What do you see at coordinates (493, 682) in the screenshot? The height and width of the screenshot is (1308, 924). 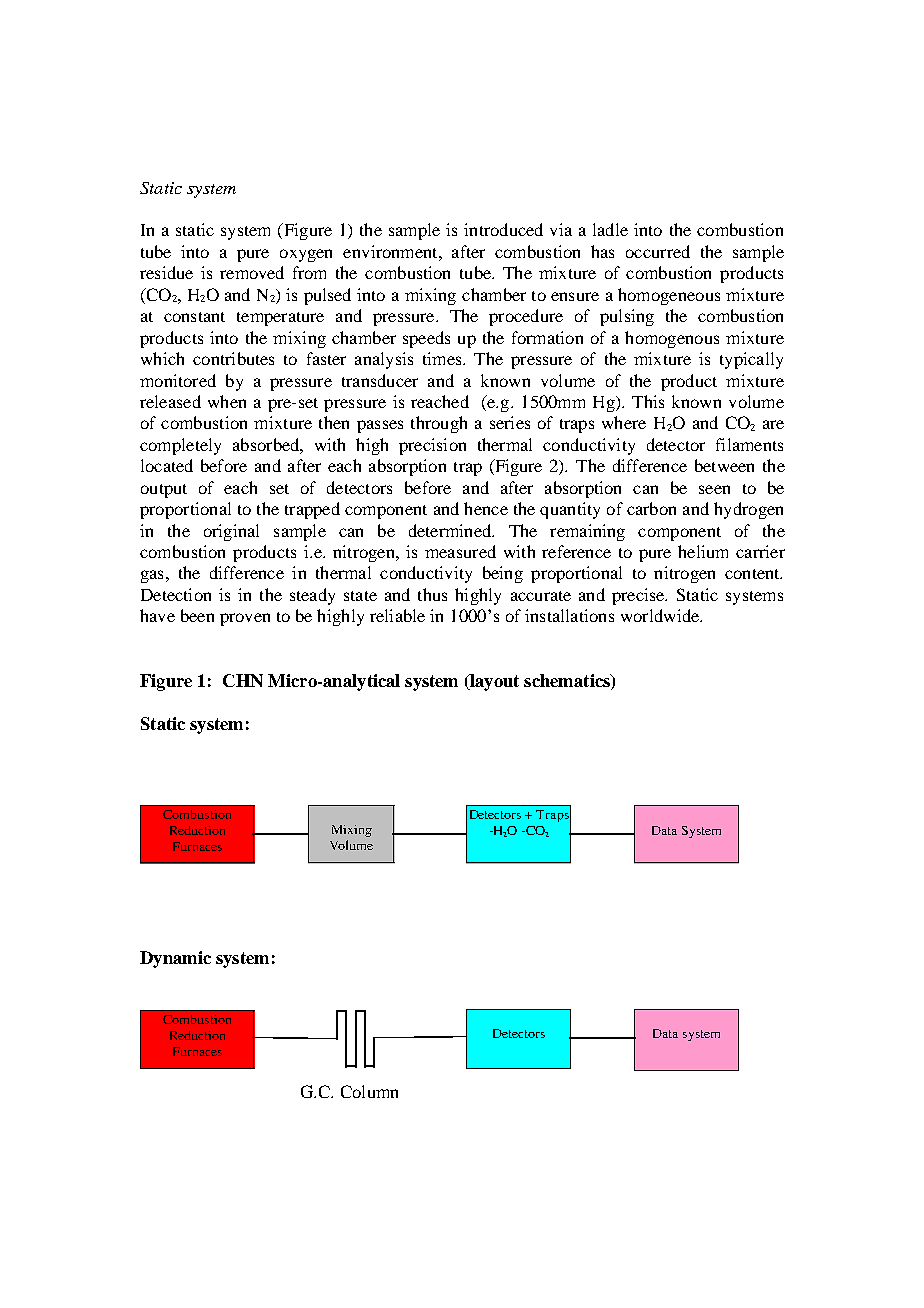 I see `layout` at bounding box center [493, 682].
